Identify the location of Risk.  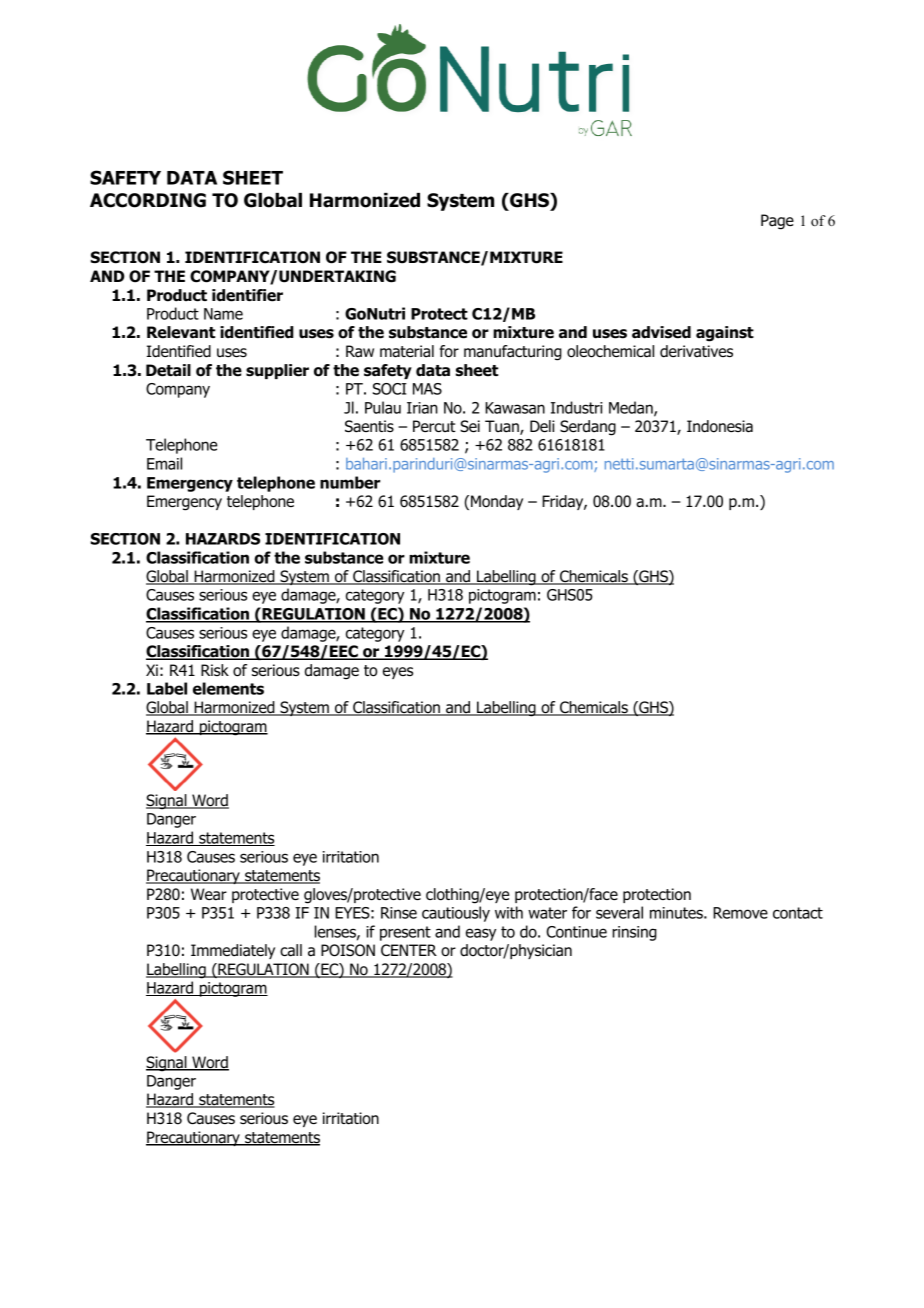
(215, 670).
